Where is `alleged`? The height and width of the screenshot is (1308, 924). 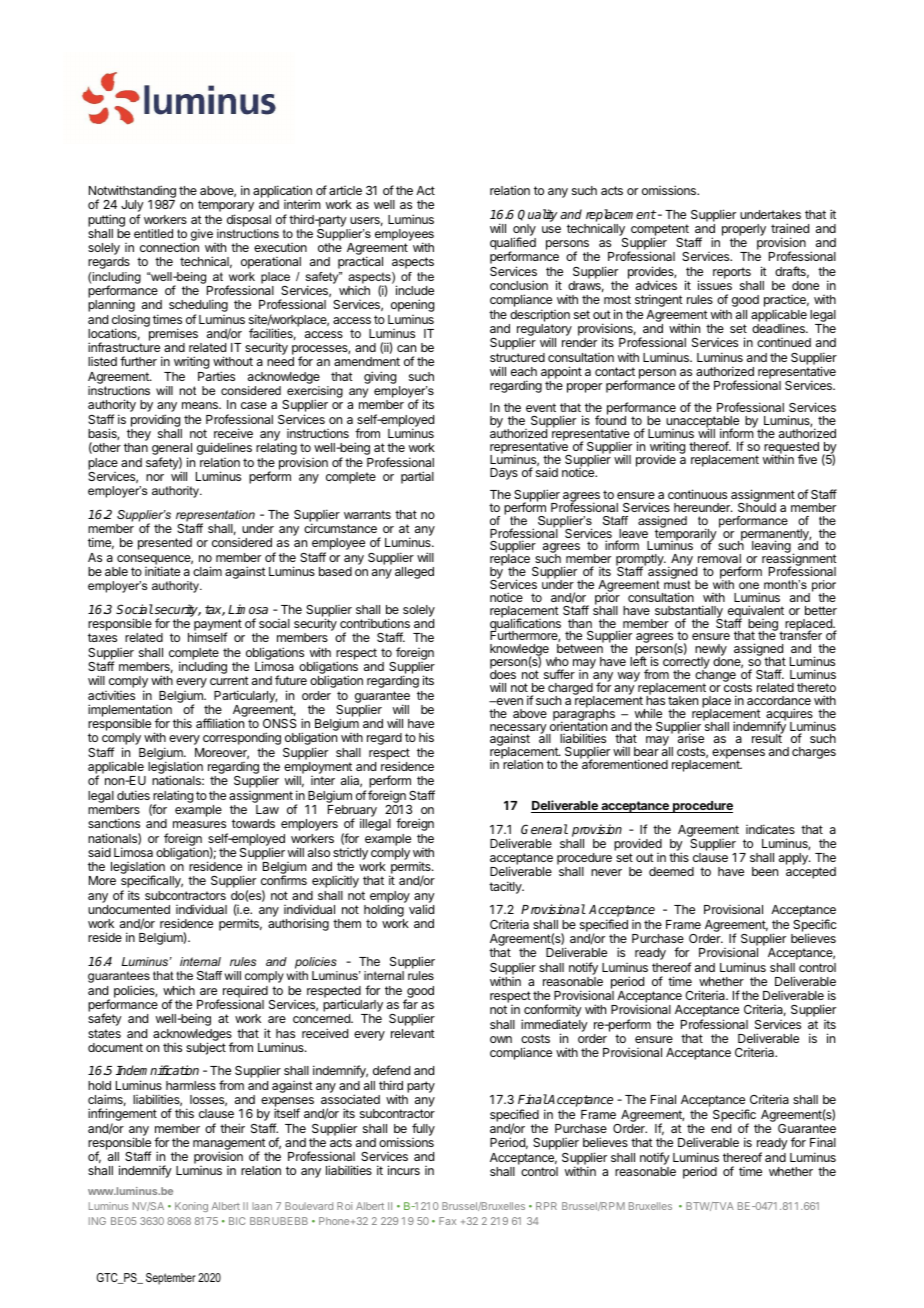
alleged is located at coordinates (414, 573).
